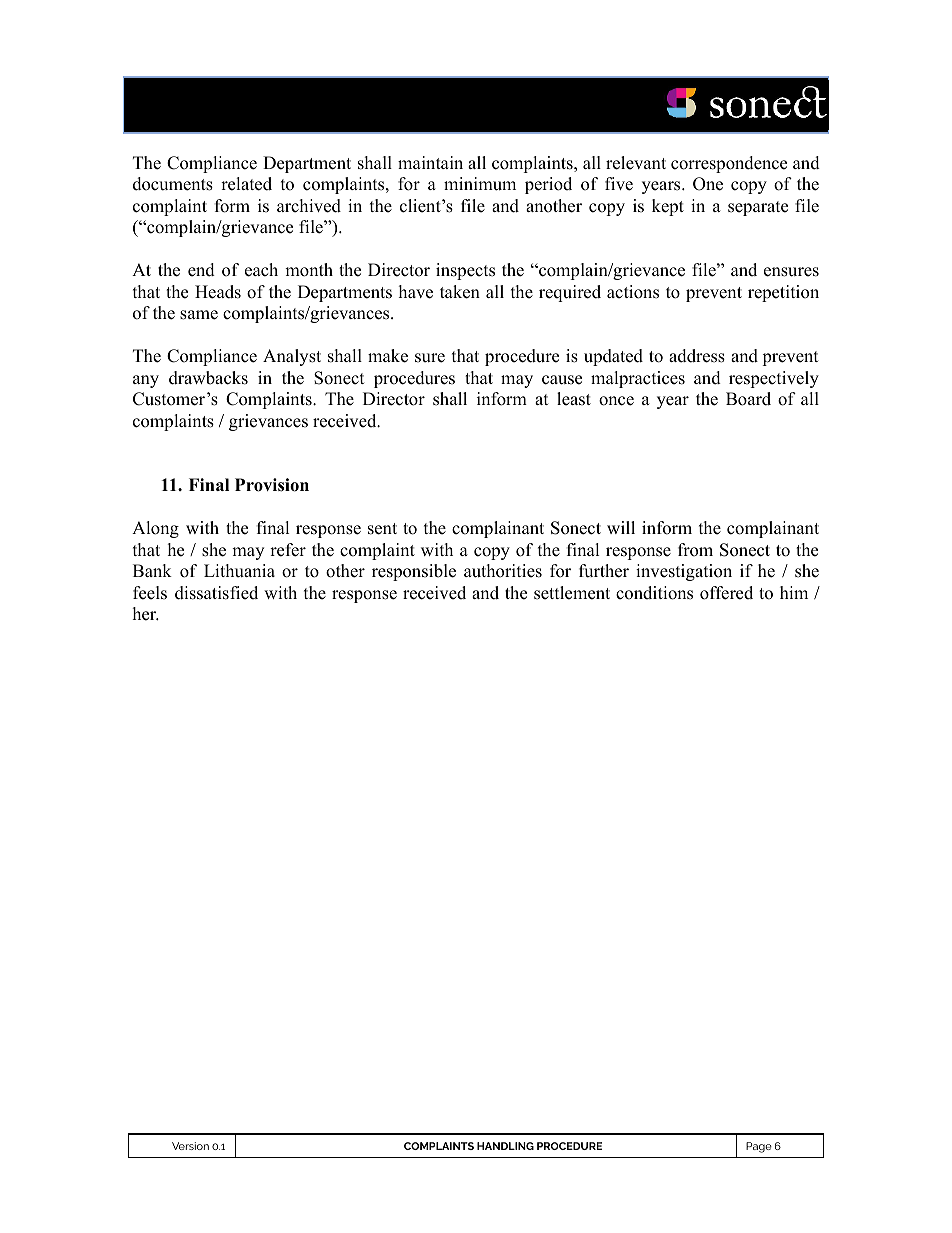 The height and width of the page is (1233, 952). I want to click on correspondence, so click(729, 164).
